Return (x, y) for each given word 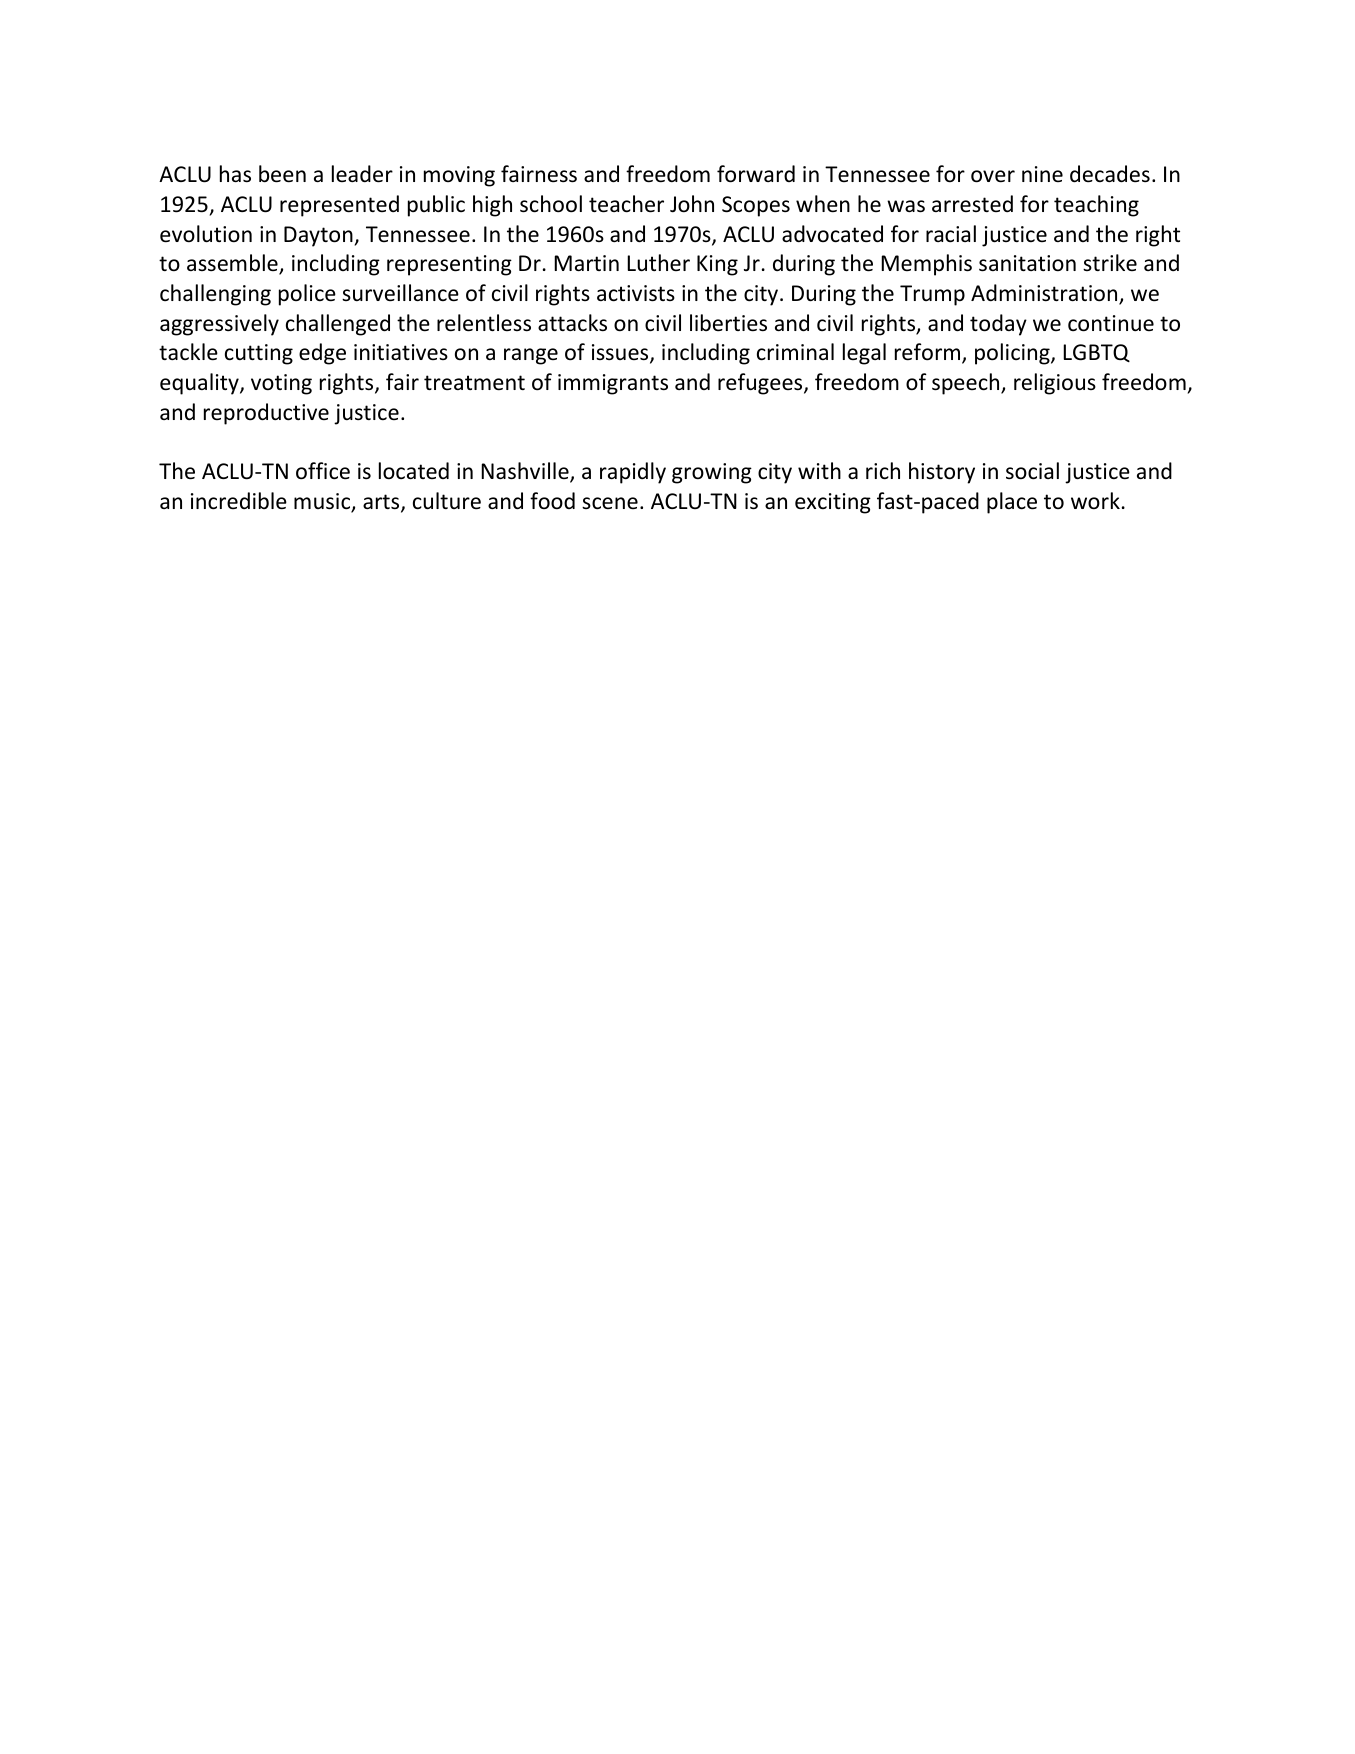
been (282, 174)
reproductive (266, 414)
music (323, 502)
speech (967, 384)
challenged (338, 325)
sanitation (1027, 263)
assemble (233, 264)
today (998, 325)
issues (621, 354)
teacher (626, 204)
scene (610, 503)
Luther (658, 263)
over (993, 176)
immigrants (613, 384)
